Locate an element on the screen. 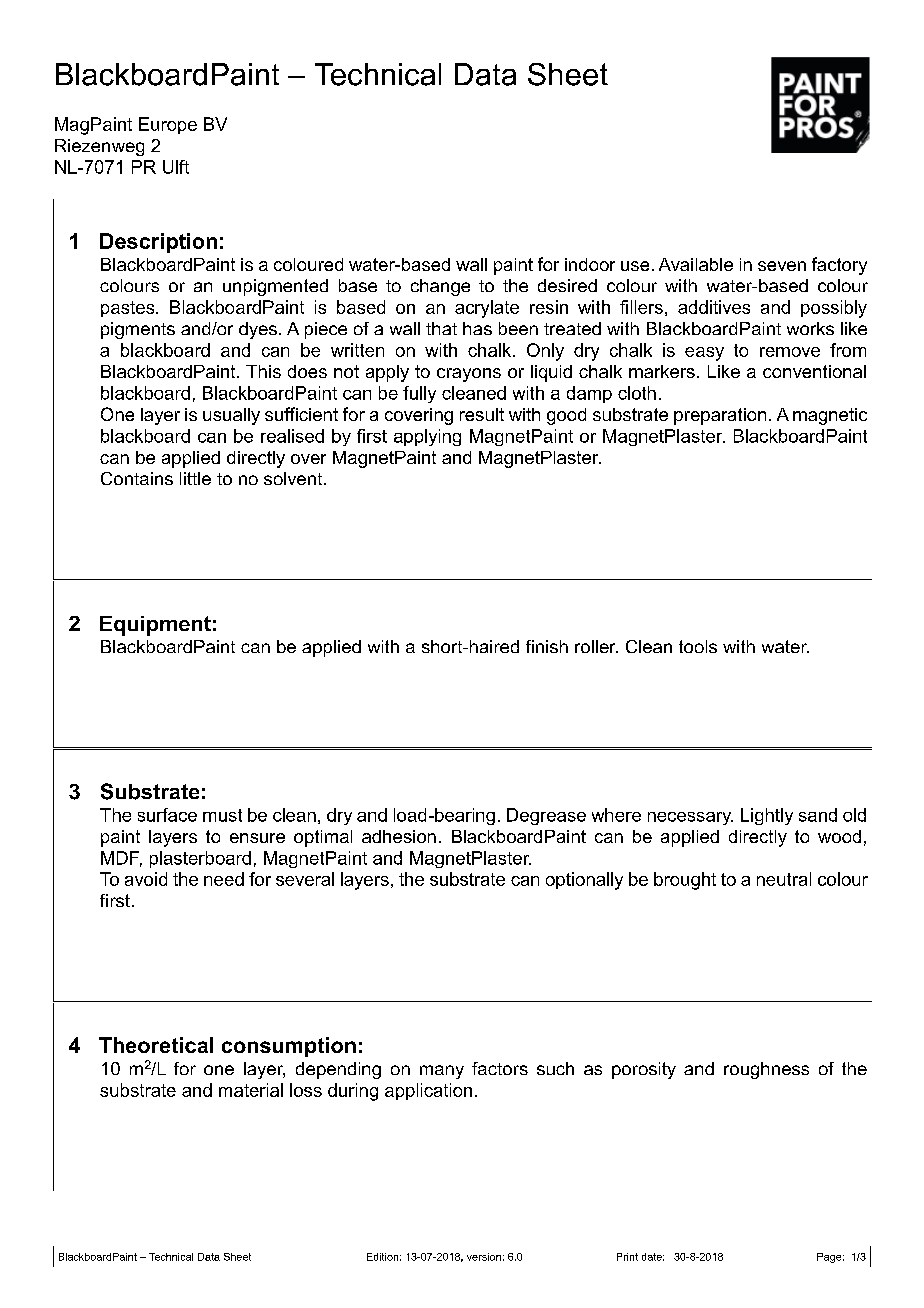 This screenshot has height=1308, width=924. Europe is located at coordinates (168, 125).
